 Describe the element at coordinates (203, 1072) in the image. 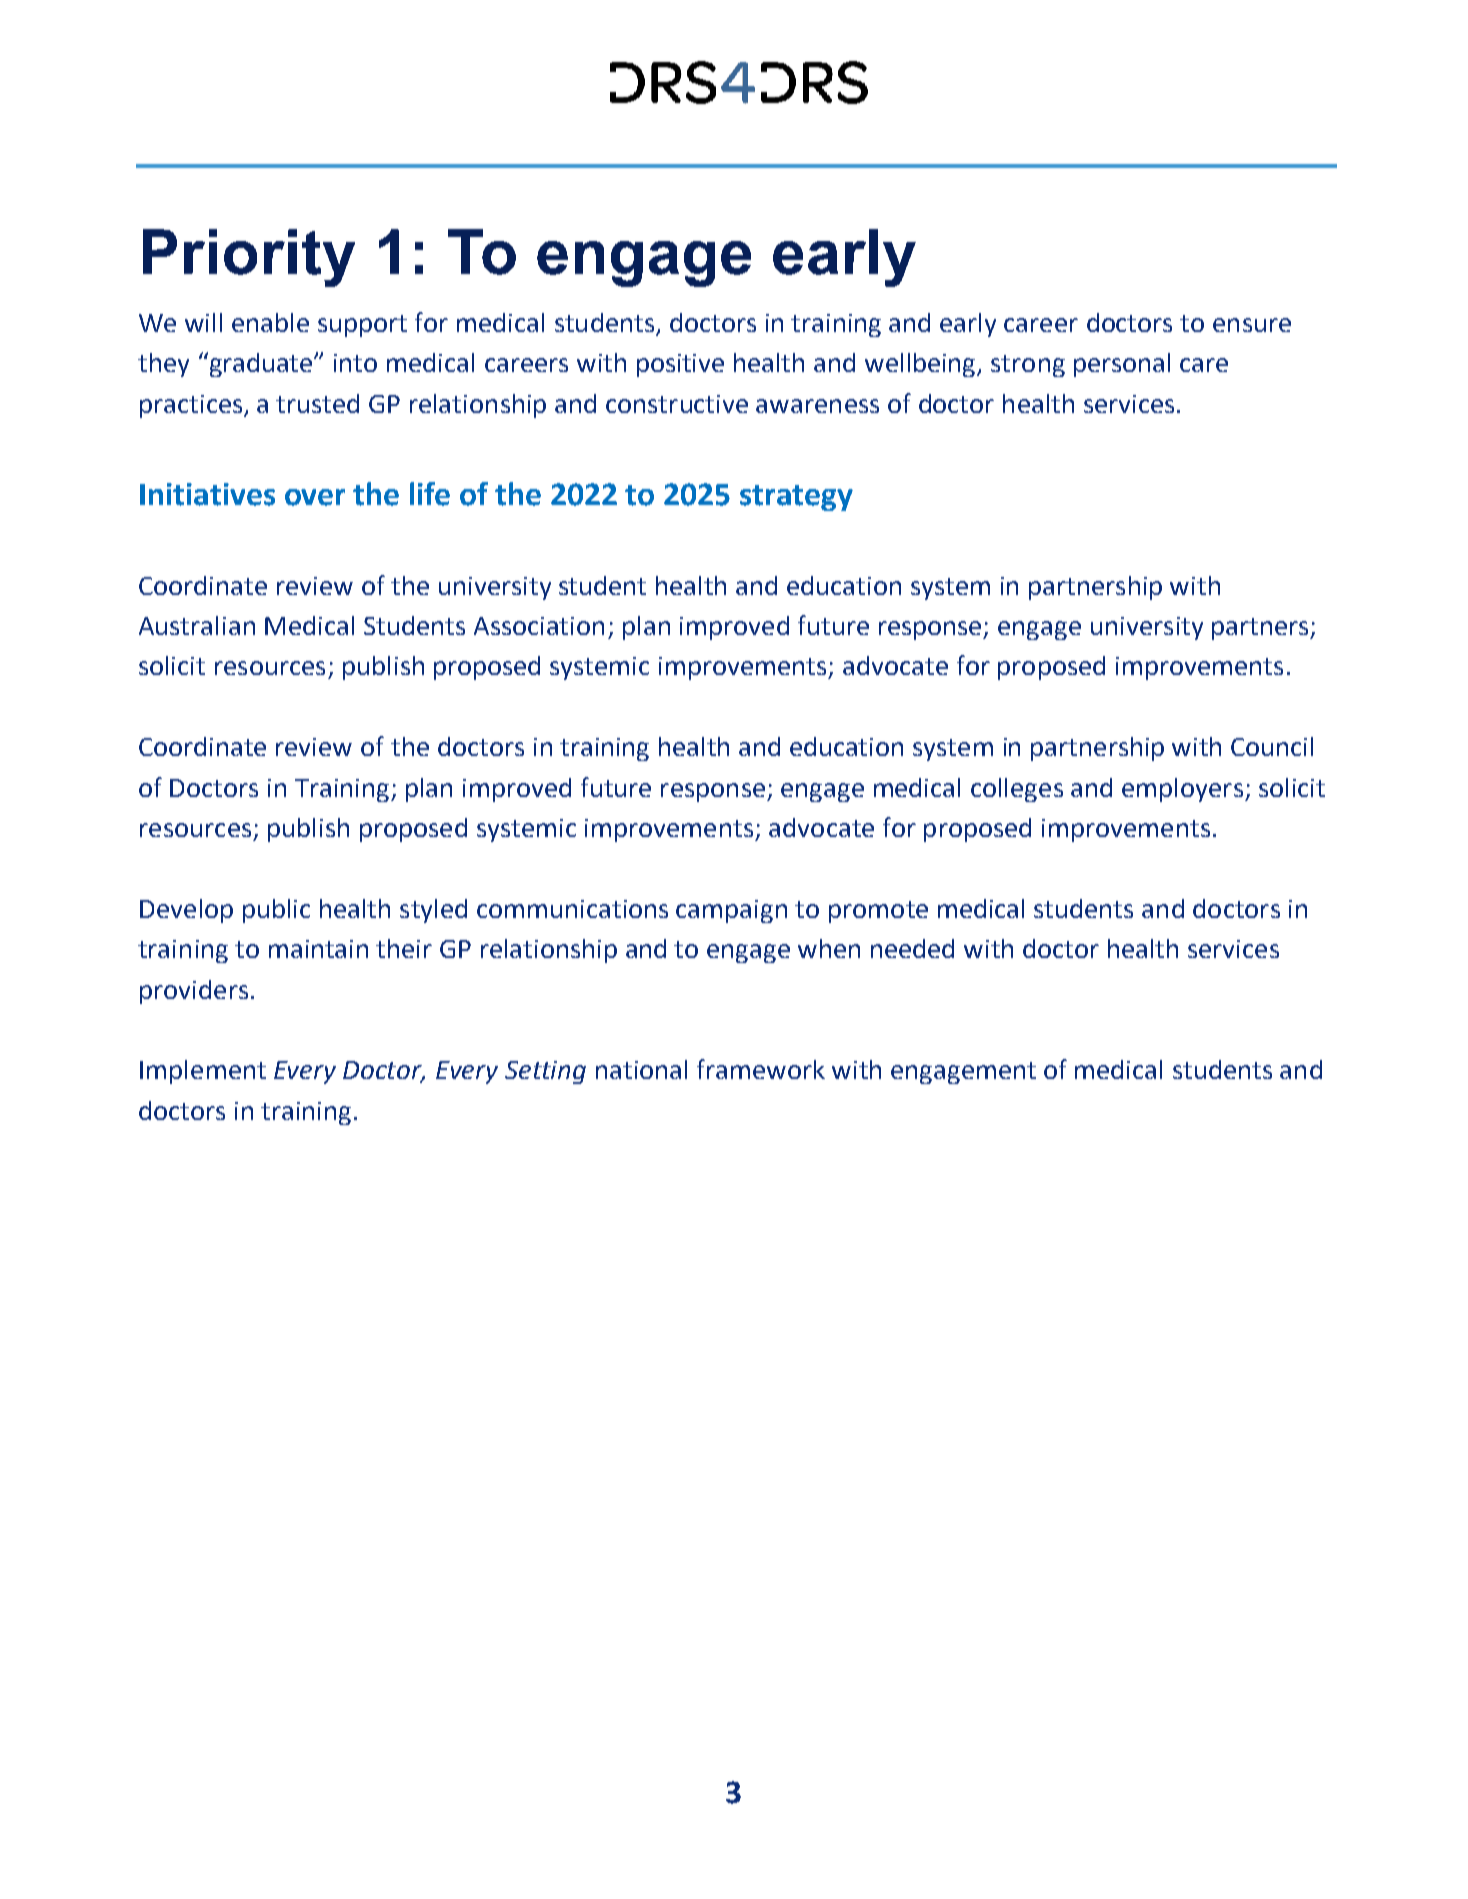

I see `Implement` at that location.
